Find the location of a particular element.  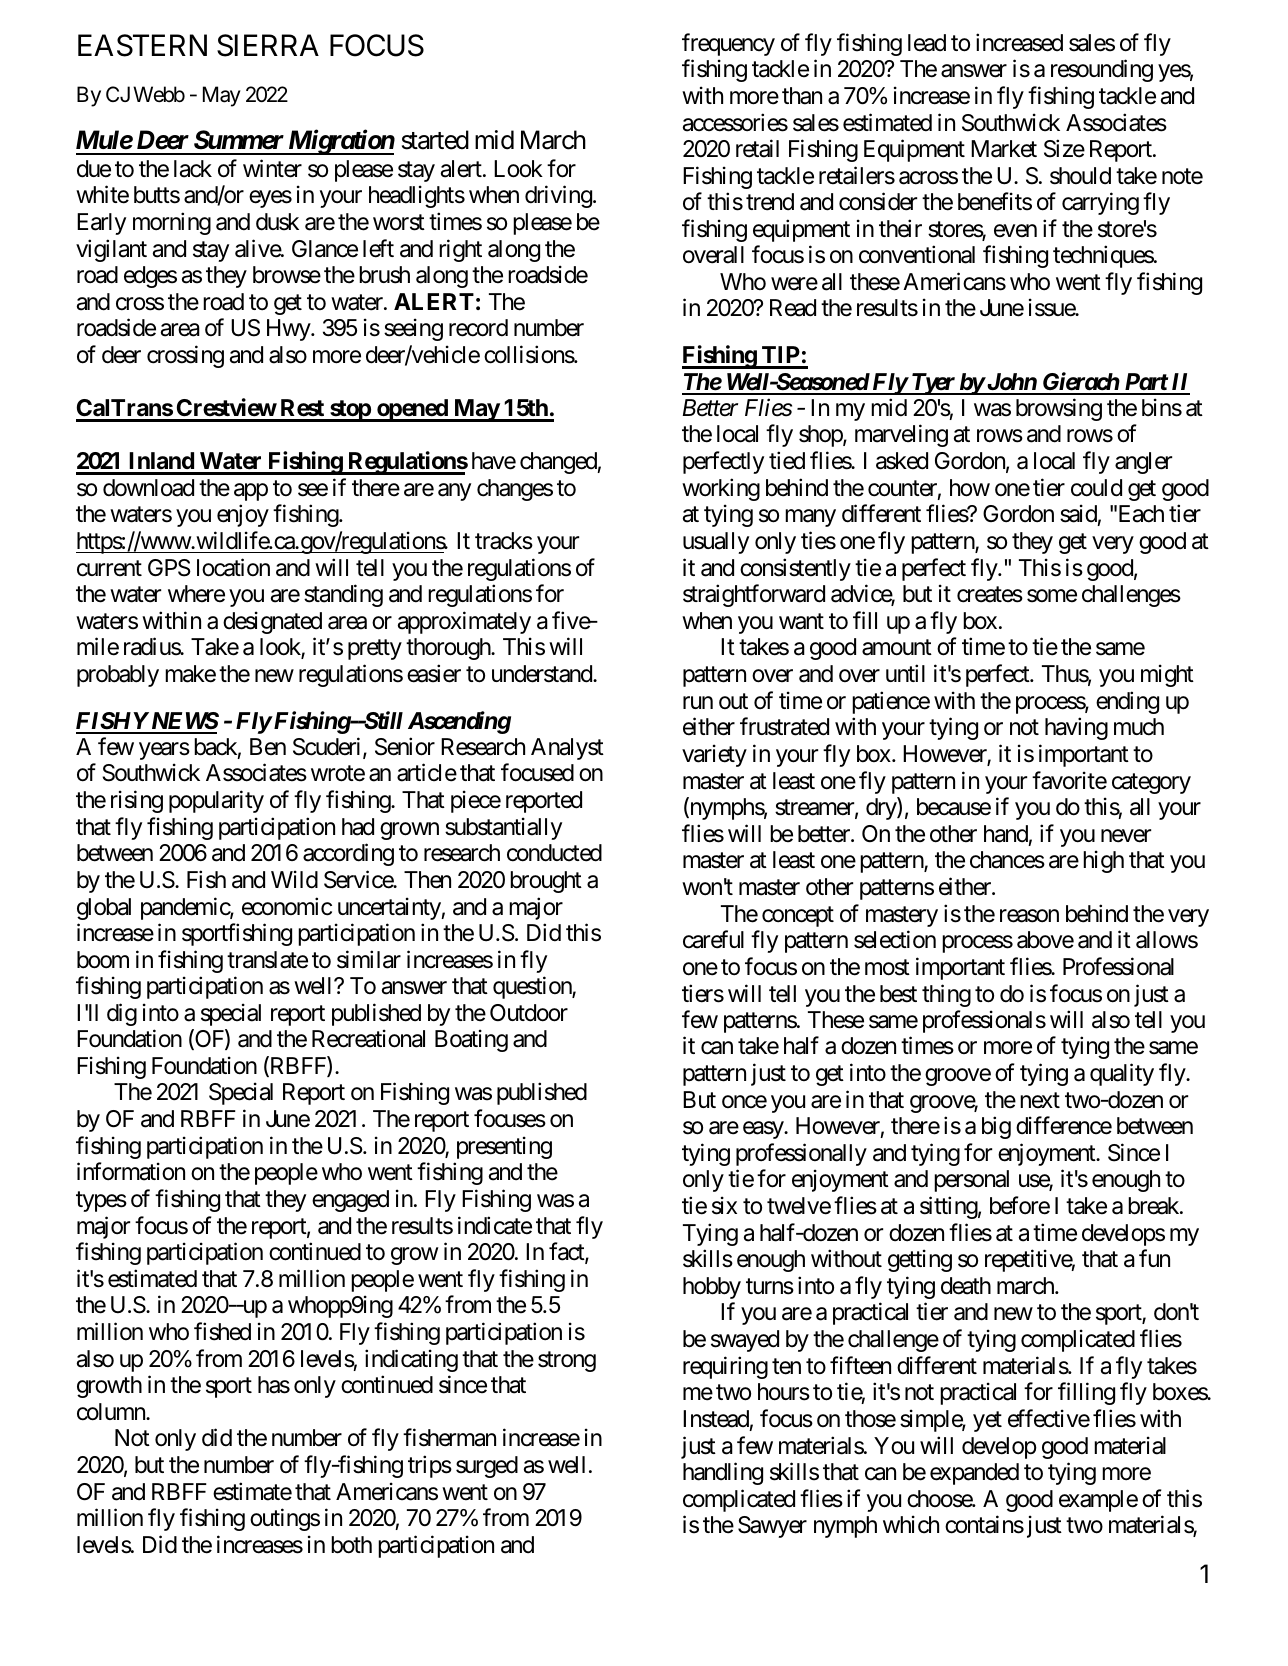

Instead is located at coordinates (716, 1419).
